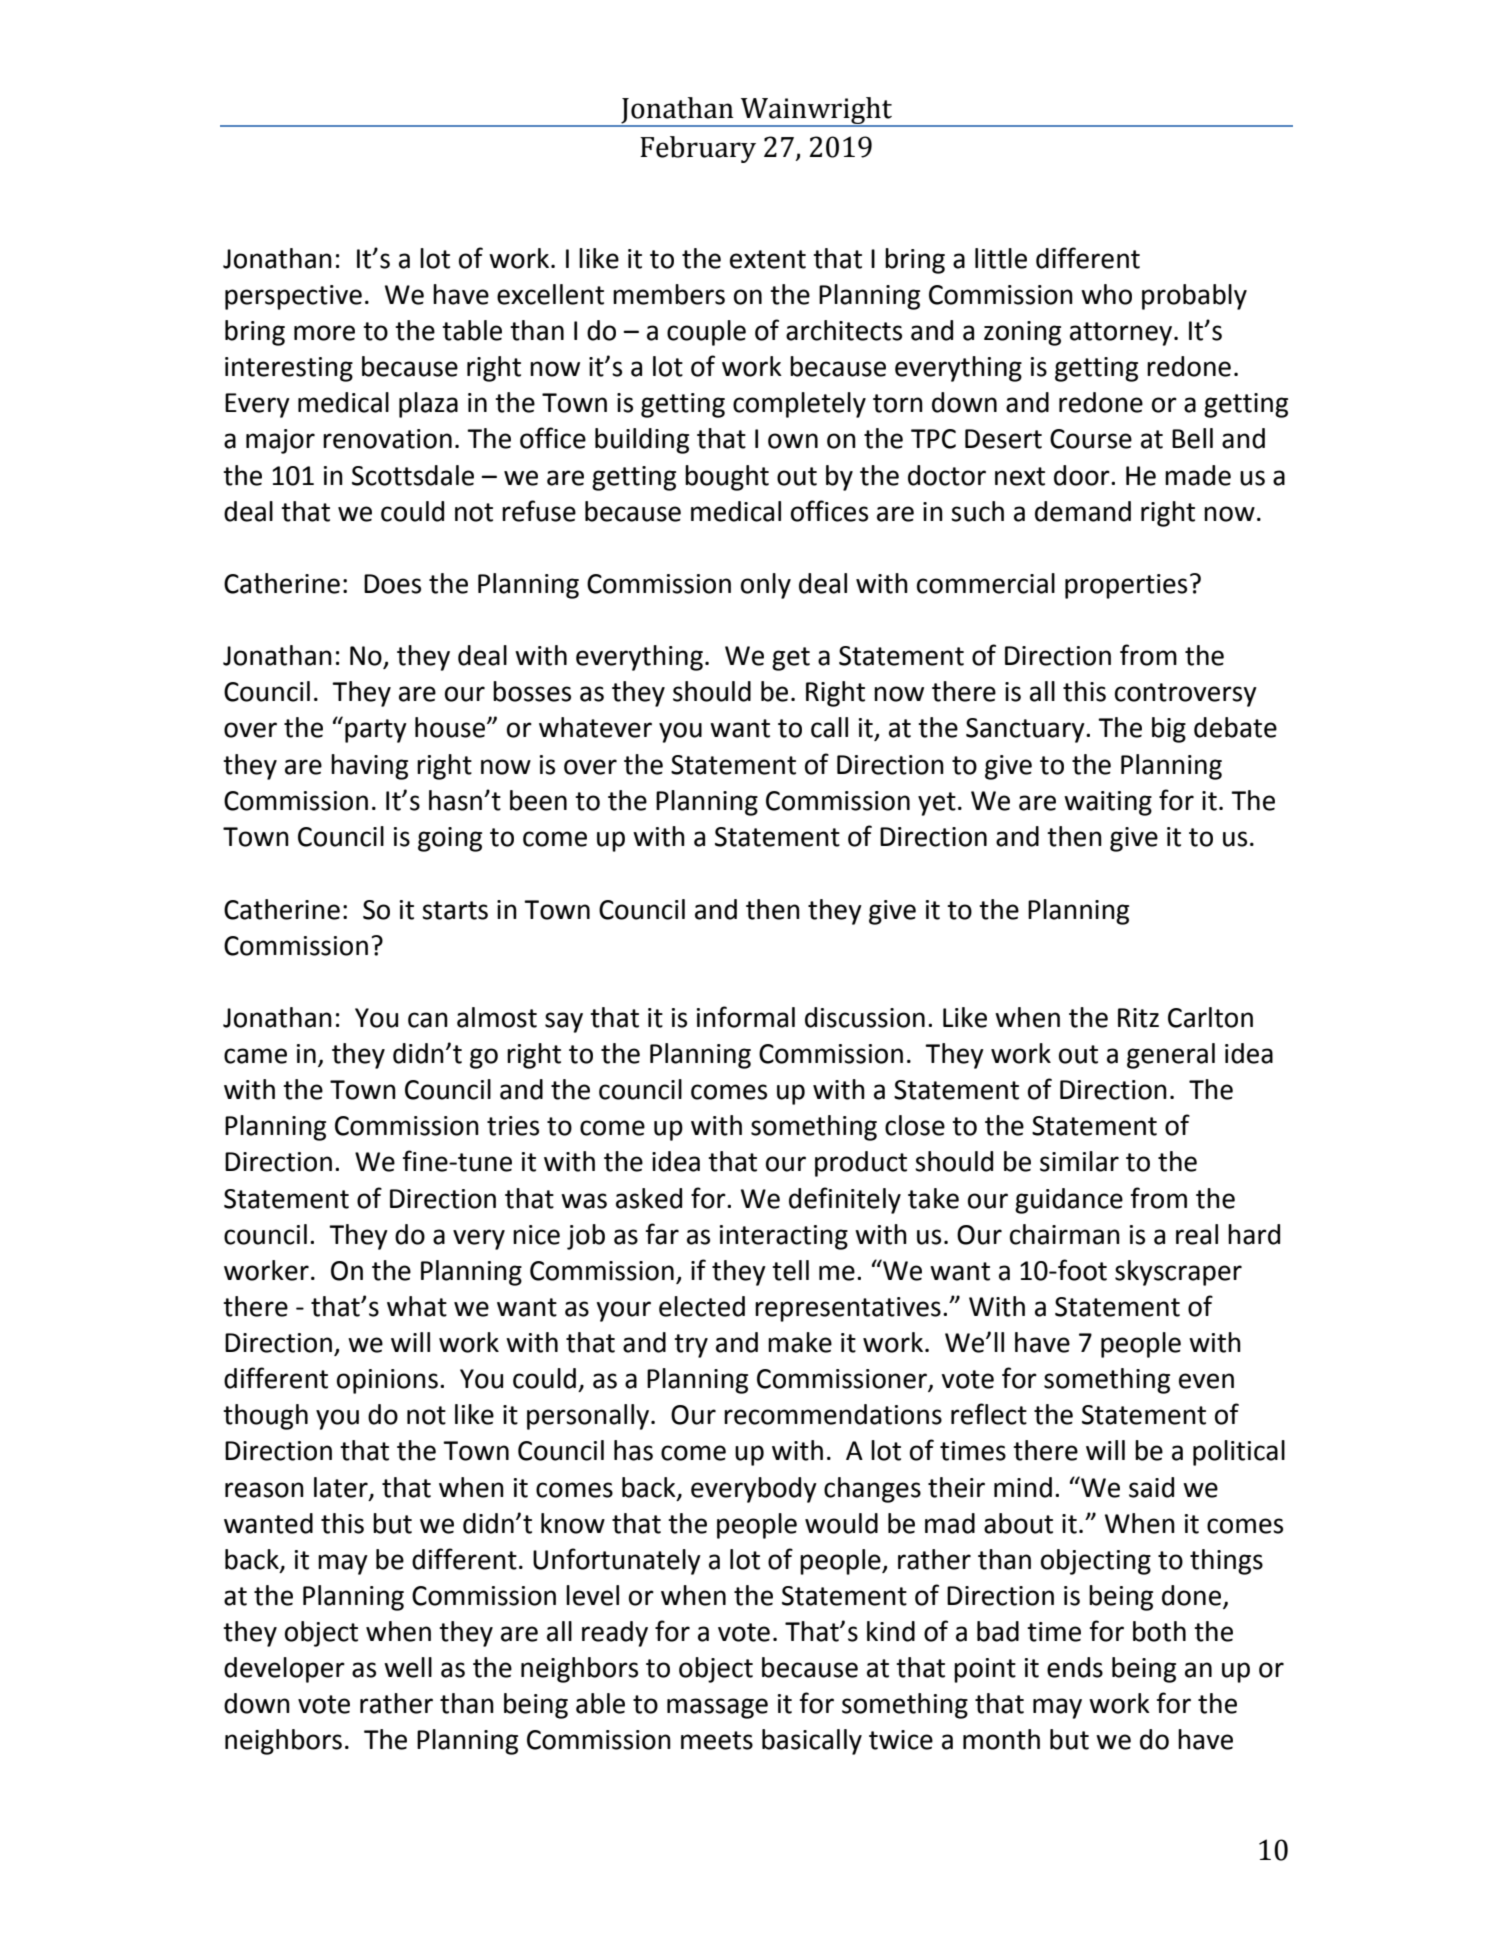  I want to click on starts, so click(455, 910).
